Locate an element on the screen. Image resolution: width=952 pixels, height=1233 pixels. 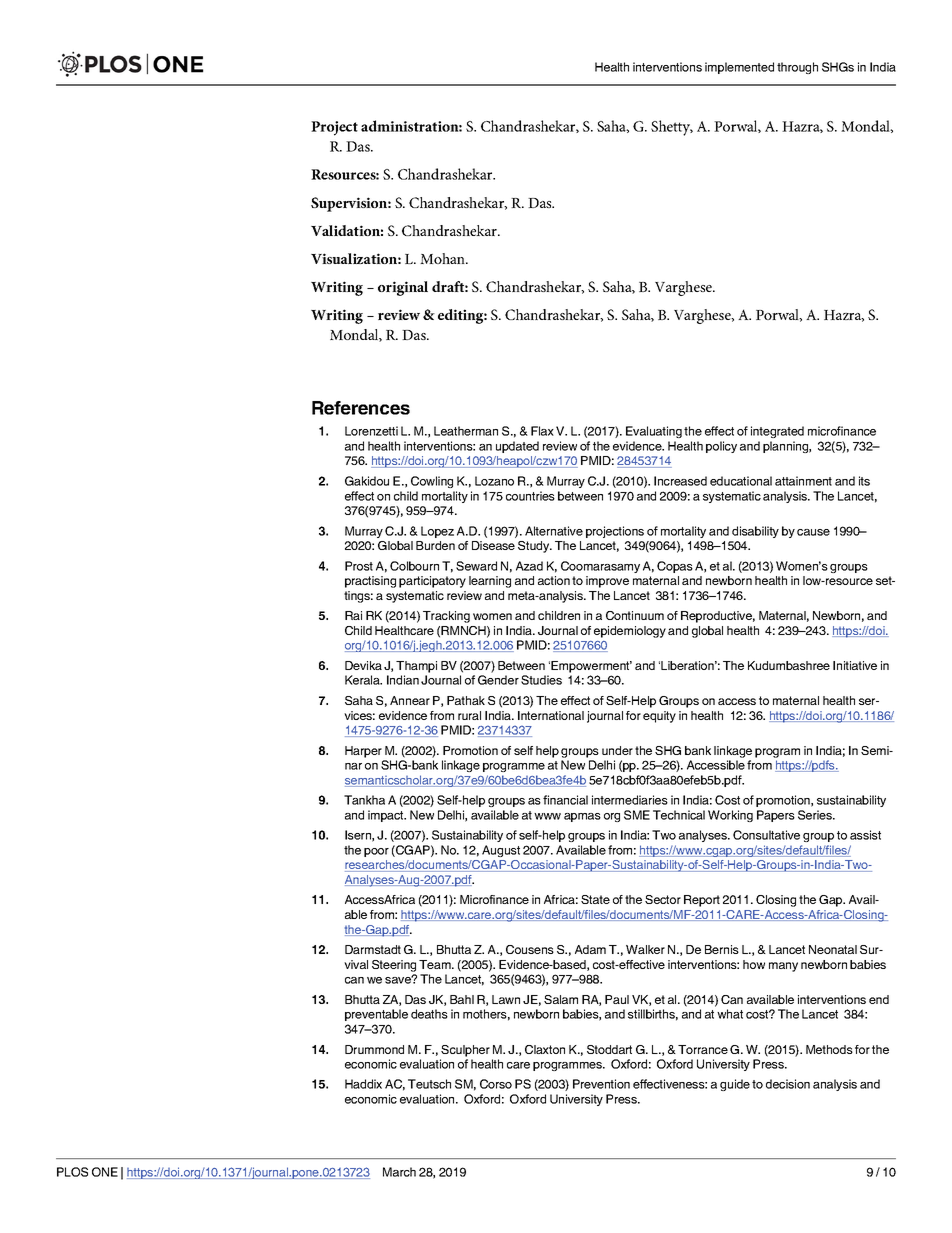
Corso is located at coordinates (496, 1084).
